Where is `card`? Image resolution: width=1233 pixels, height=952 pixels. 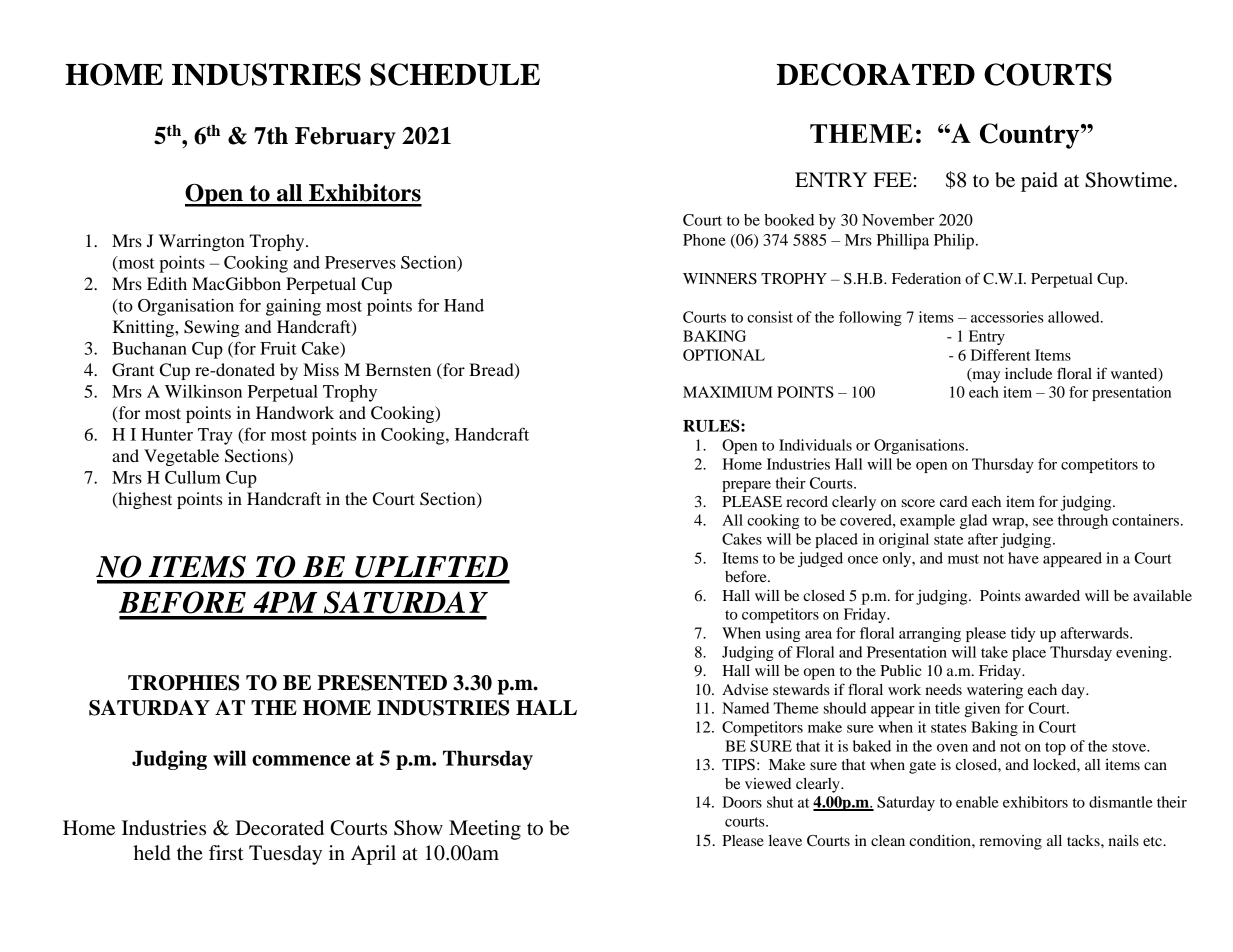
card is located at coordinates (954, 501).
